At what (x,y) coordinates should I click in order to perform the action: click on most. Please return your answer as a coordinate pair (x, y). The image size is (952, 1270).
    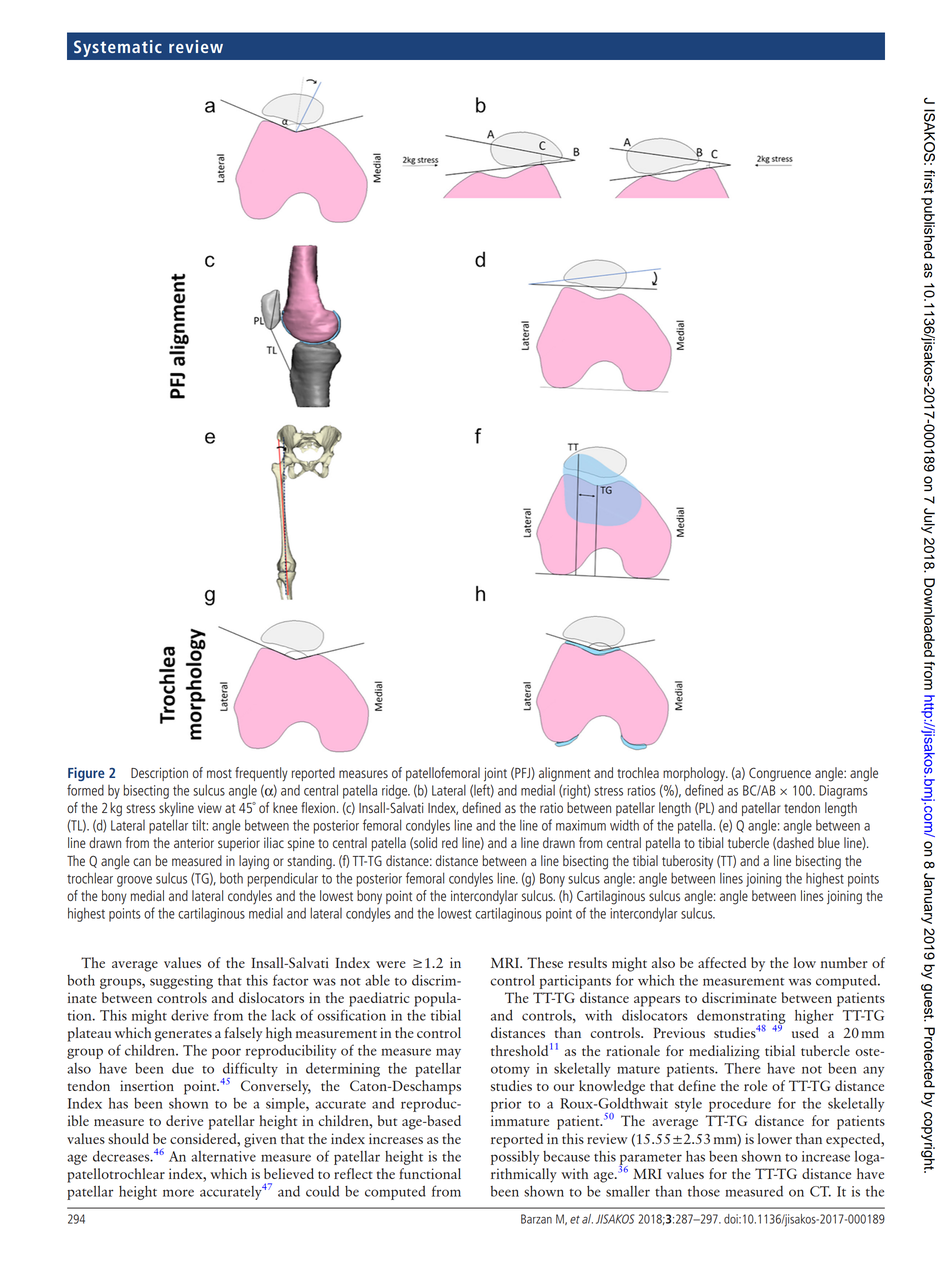
    Looking at the image, I should click on (219, 773).
